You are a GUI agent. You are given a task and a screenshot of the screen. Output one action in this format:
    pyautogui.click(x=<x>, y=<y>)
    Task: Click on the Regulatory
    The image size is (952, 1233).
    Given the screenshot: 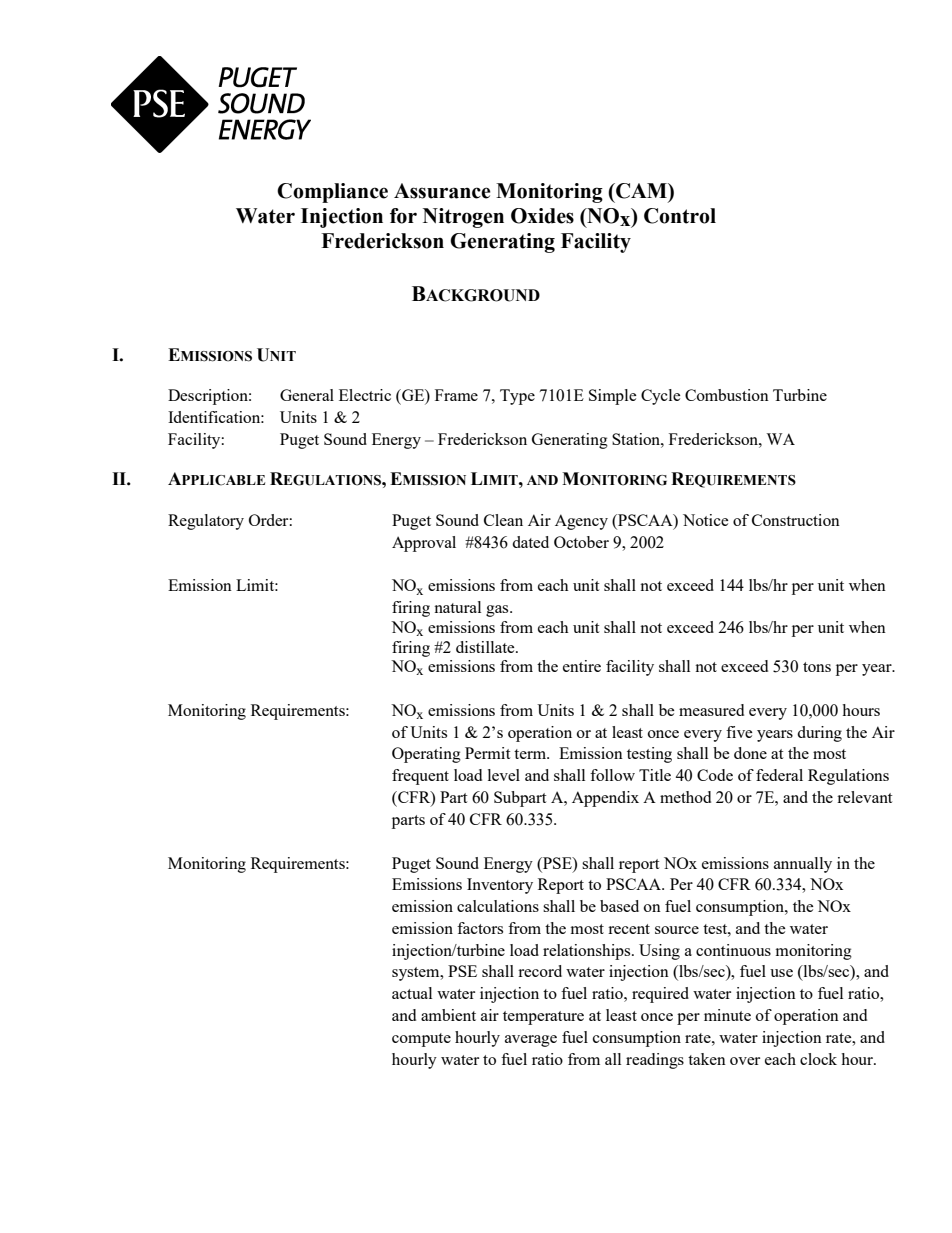 What is the action you would take?
    pyautogui.click(x=206, y=522)
